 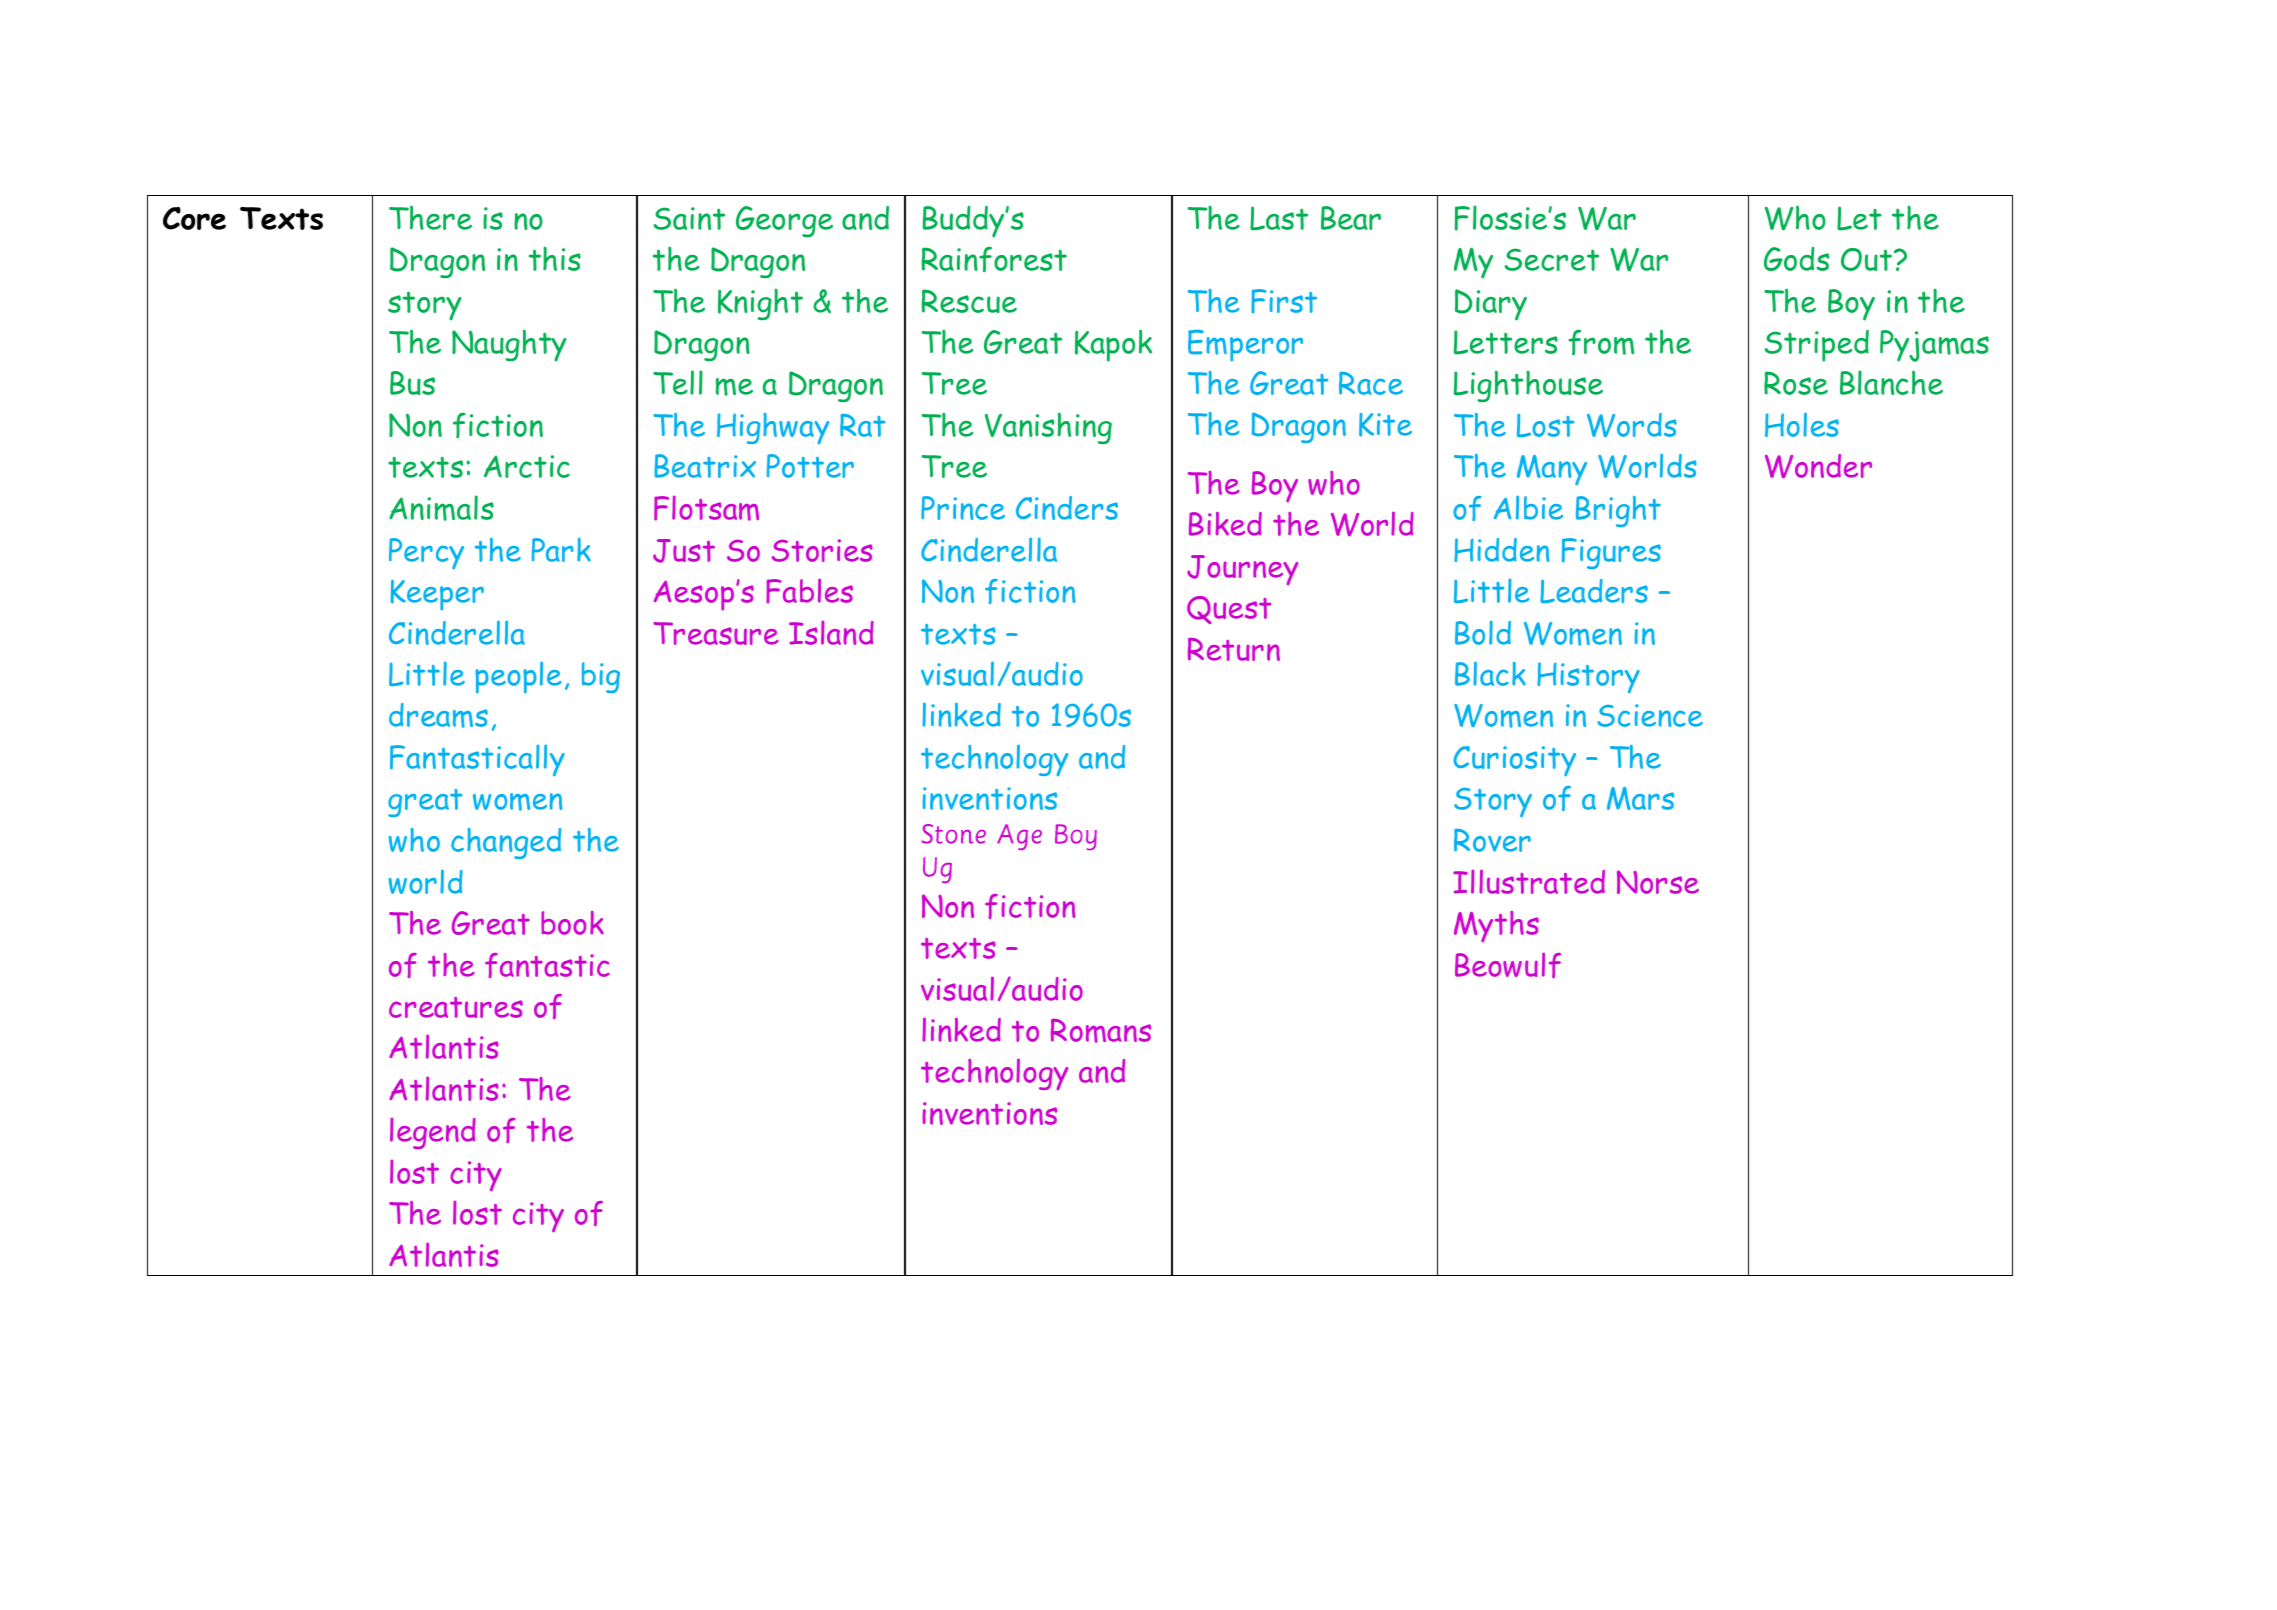 What do you see at coordinates (1796, 259) in the document?
I see `Gods` at bounding box center [1796, 259].
